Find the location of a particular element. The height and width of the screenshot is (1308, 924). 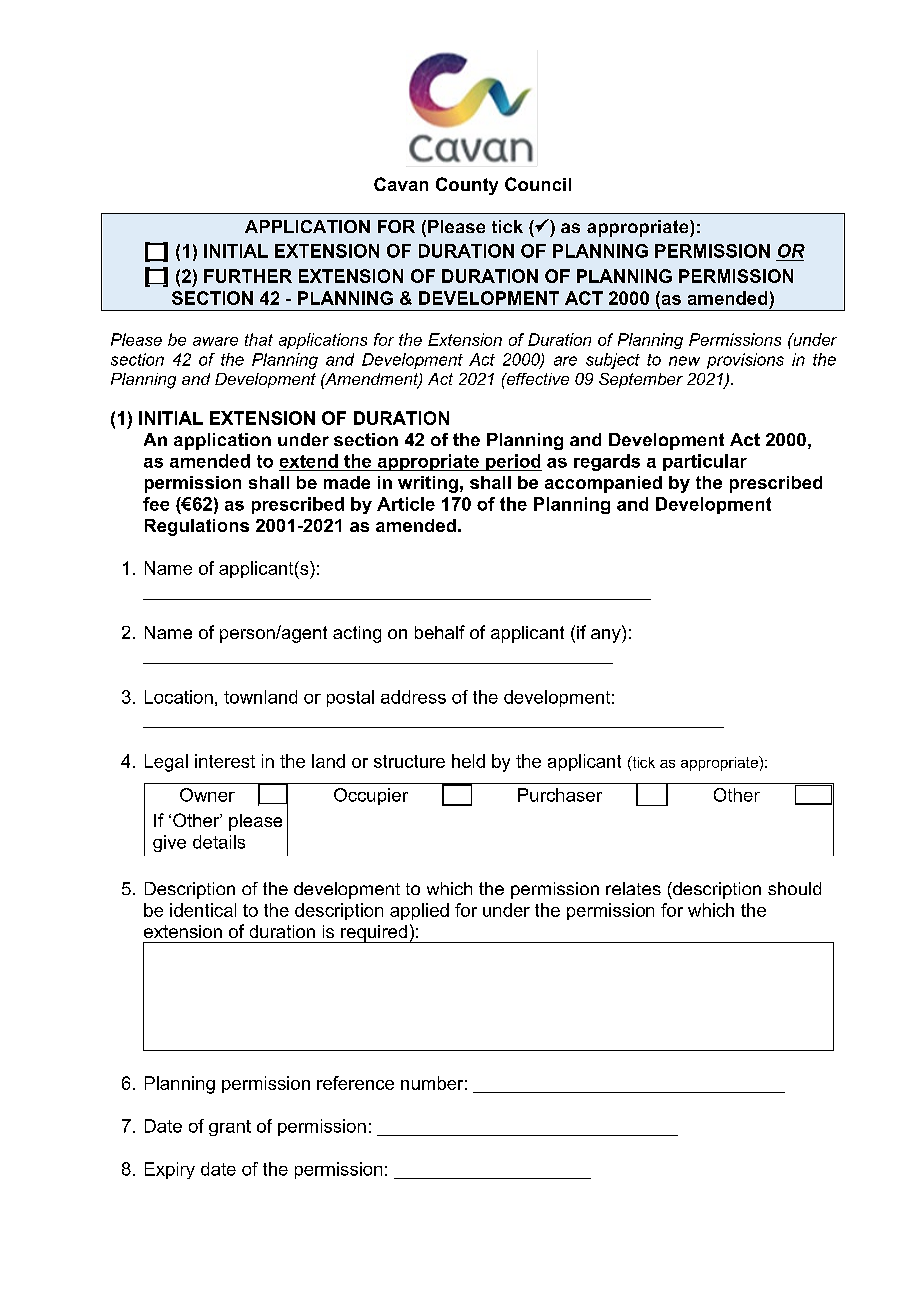

Council is located at coordinates (538, 184).
